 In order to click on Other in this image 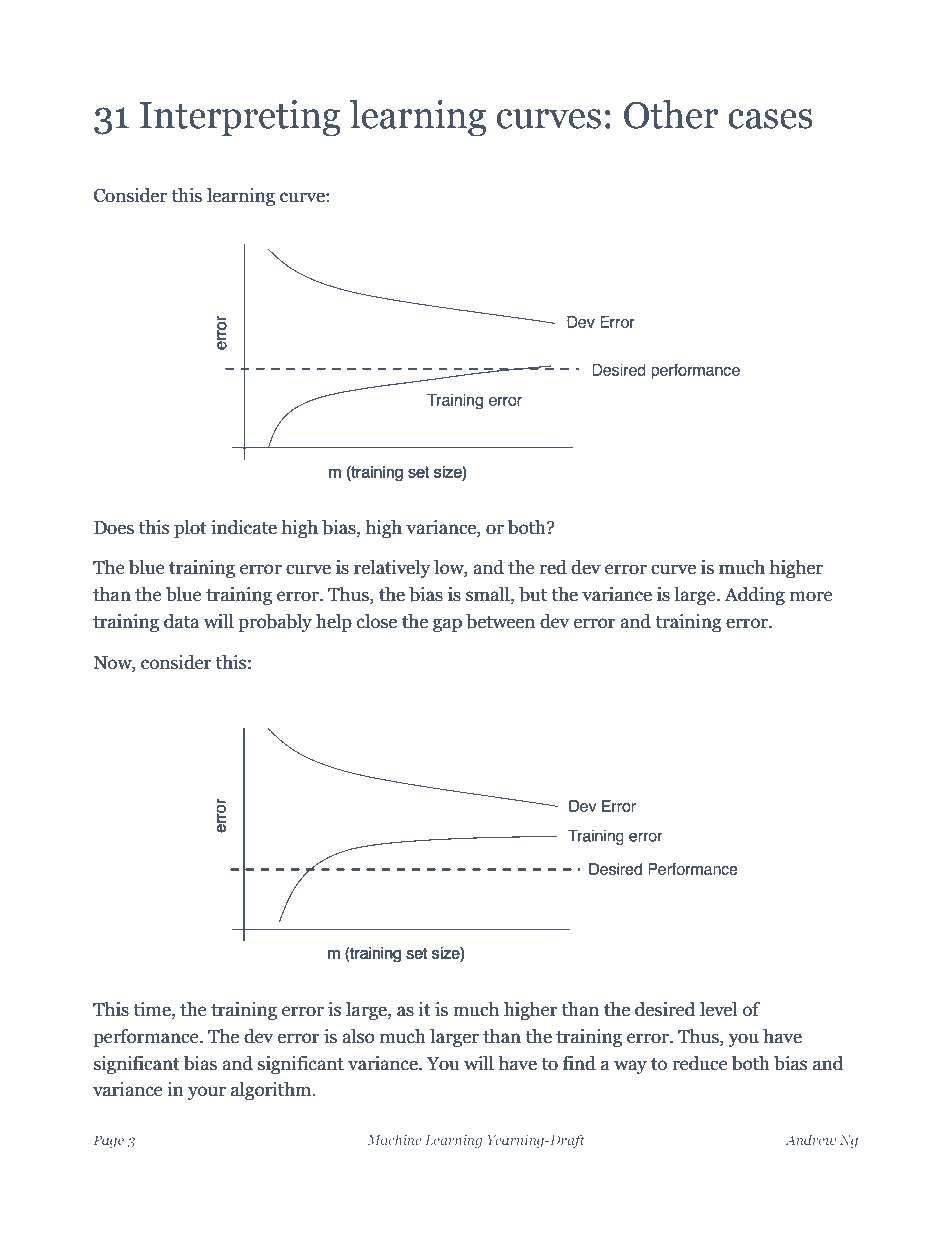, I will do `click(671, 114)`.
